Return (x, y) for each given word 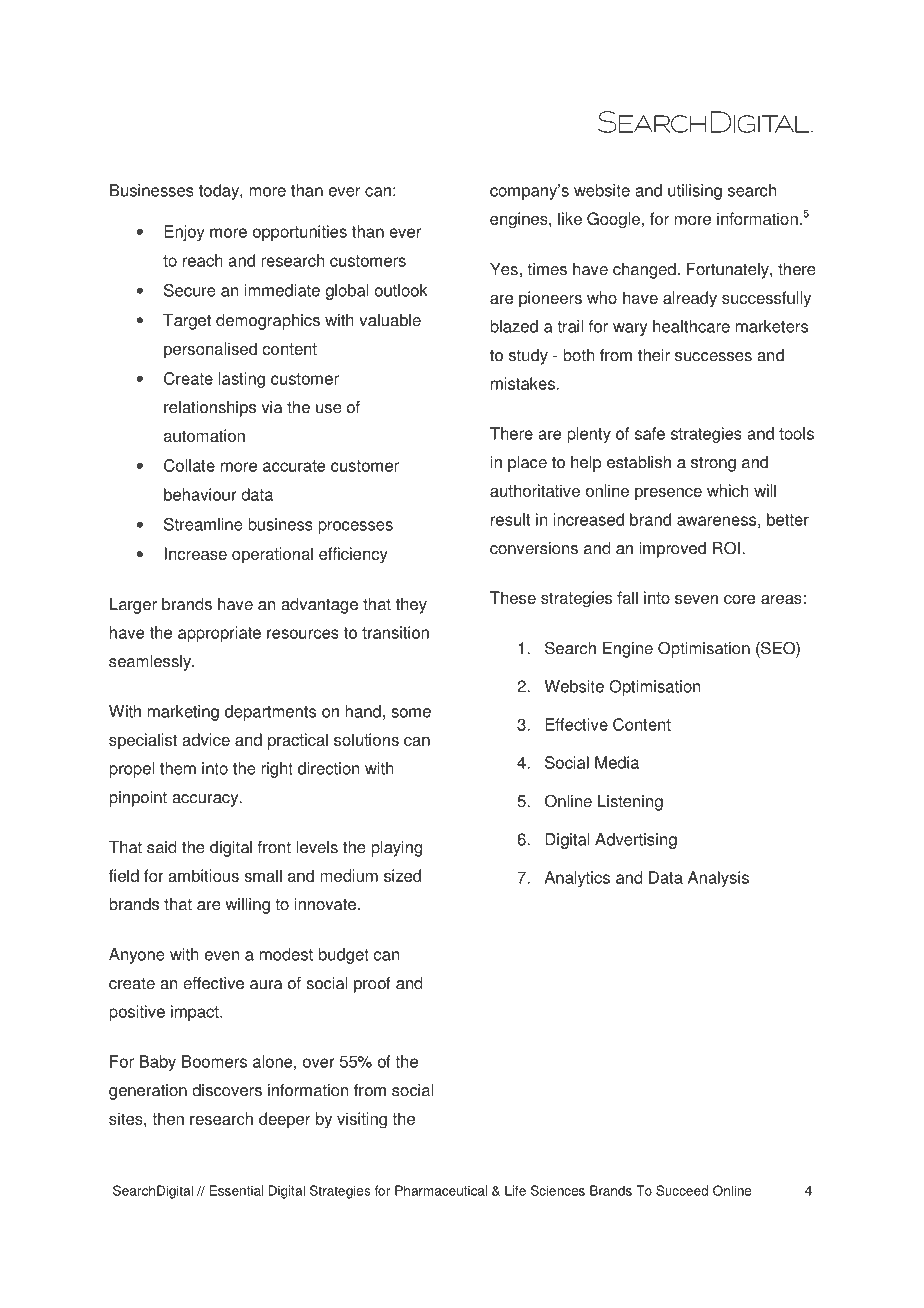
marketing (183, 713)
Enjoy (184, 233)
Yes (504, 269)
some (411, 713)
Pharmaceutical (441, 1190)
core (740, 599)
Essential (236, 1190)
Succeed (682, 1190)
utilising (695, 192)
